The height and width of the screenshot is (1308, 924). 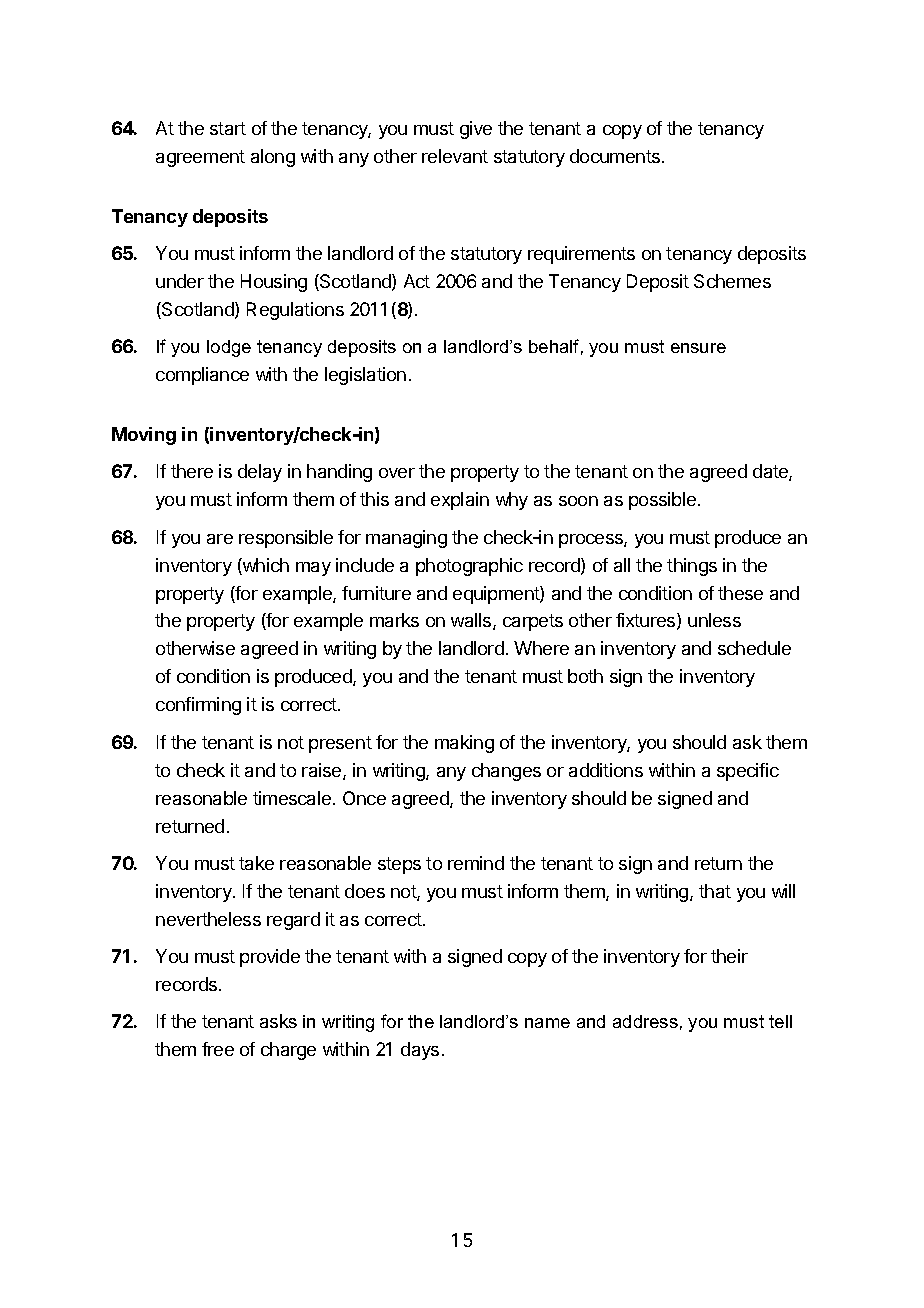 I want to click on relevant, so click(x=455, y=156).
